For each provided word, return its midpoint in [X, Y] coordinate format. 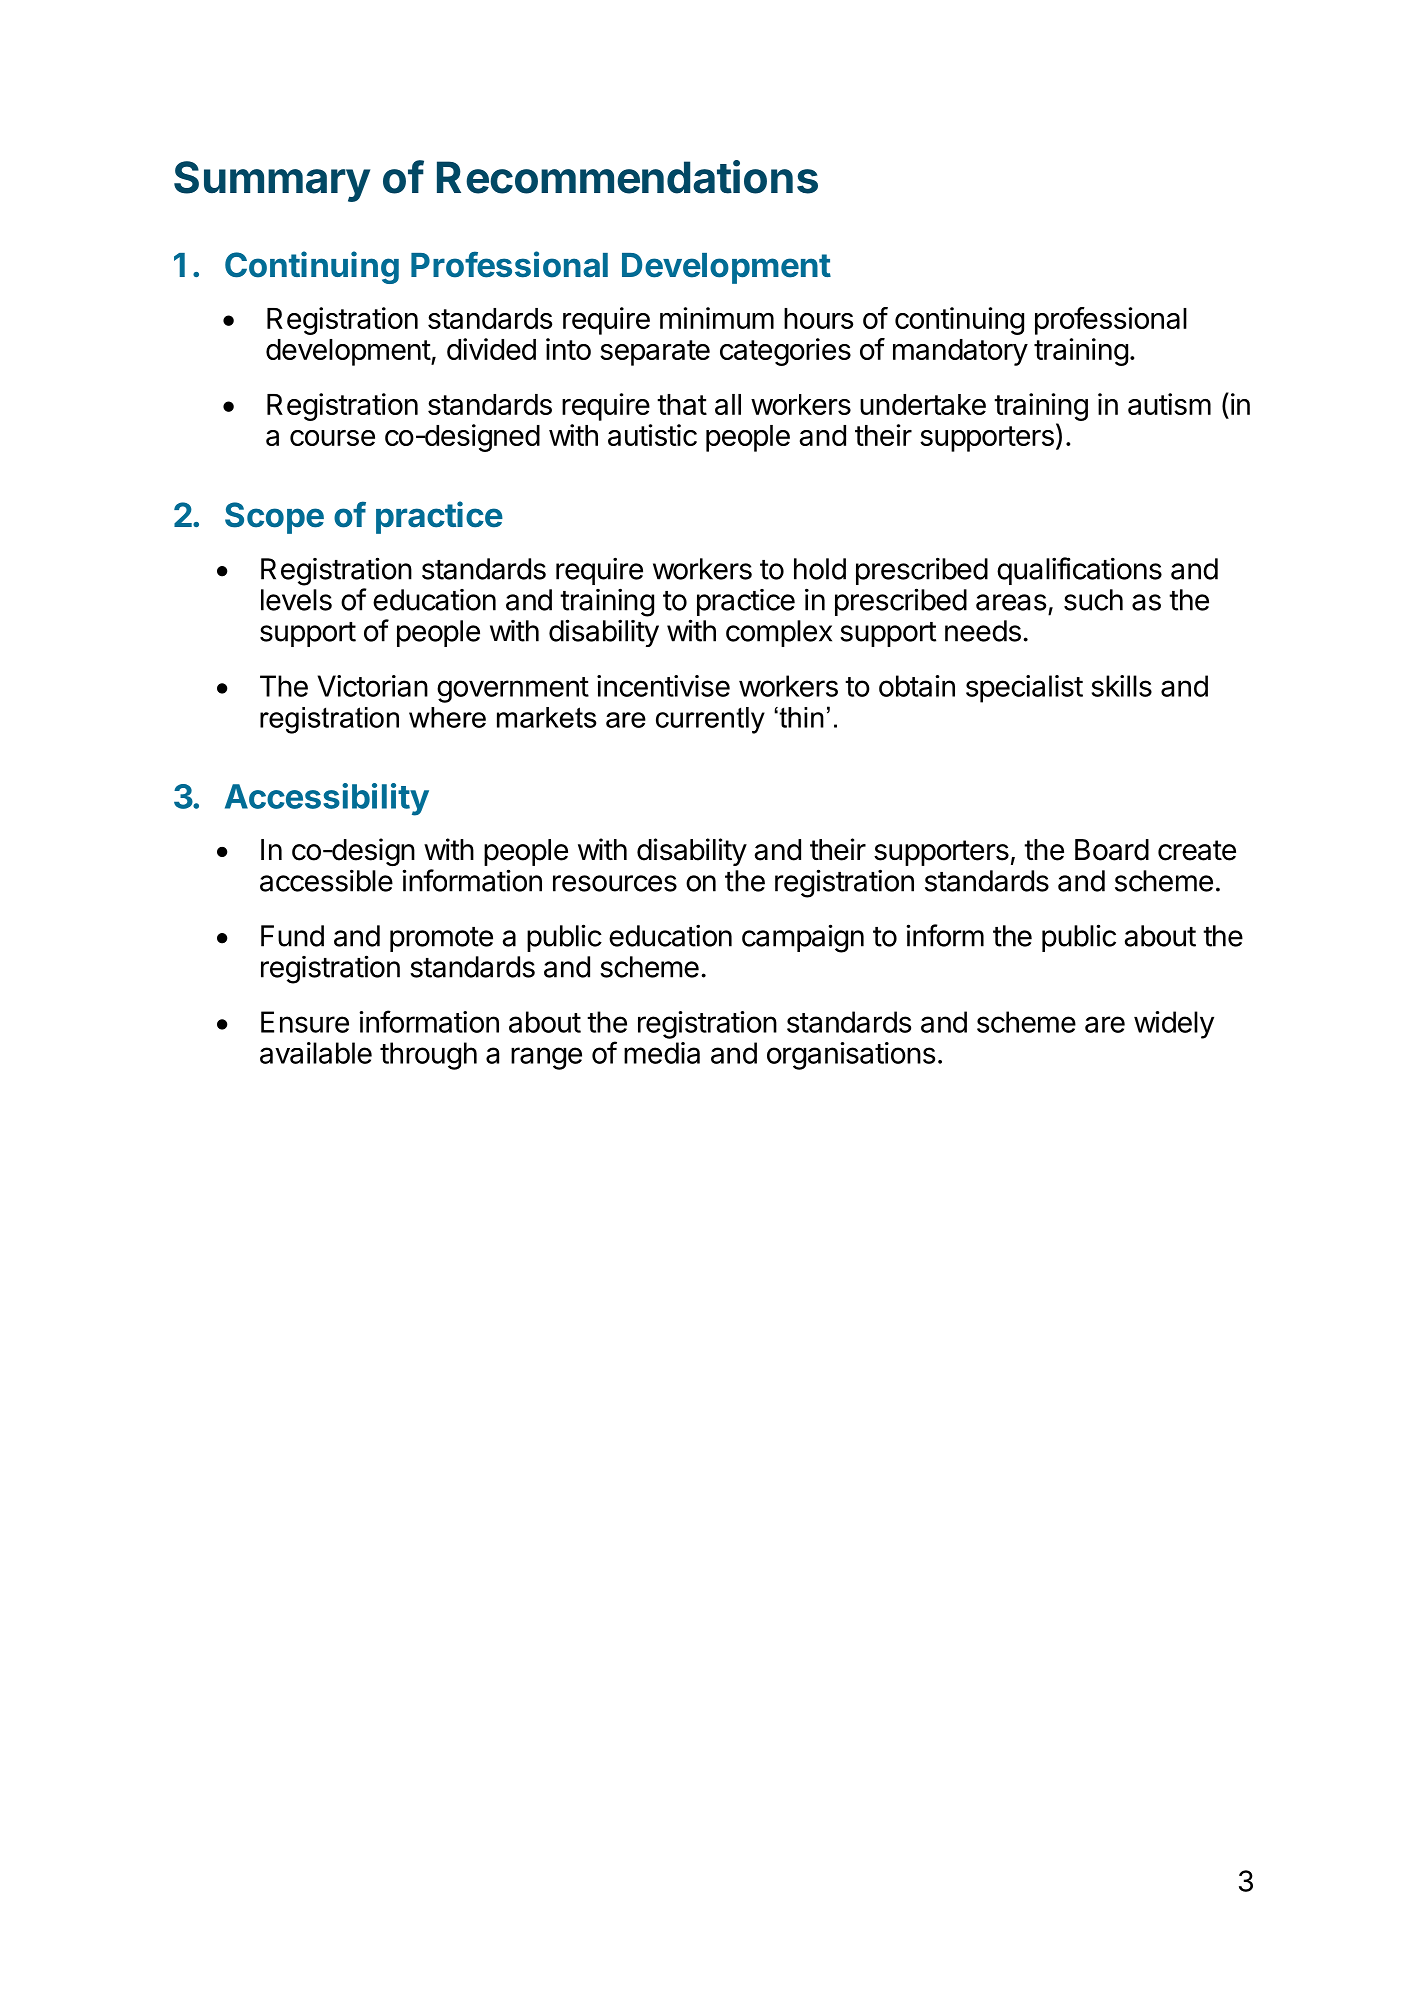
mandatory [960, 352]
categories [785, 352]
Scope [274, 518]
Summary [272, 181]
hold [820, 569]
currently [710, 720]
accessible [326, 880]
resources [615, 883]
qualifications [1079, 571]
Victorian [373, 686]
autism [1169, 404]
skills [1122, 686]
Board [1112, 850]
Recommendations [627, 177]
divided [491, 349]
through [428, 1056]
